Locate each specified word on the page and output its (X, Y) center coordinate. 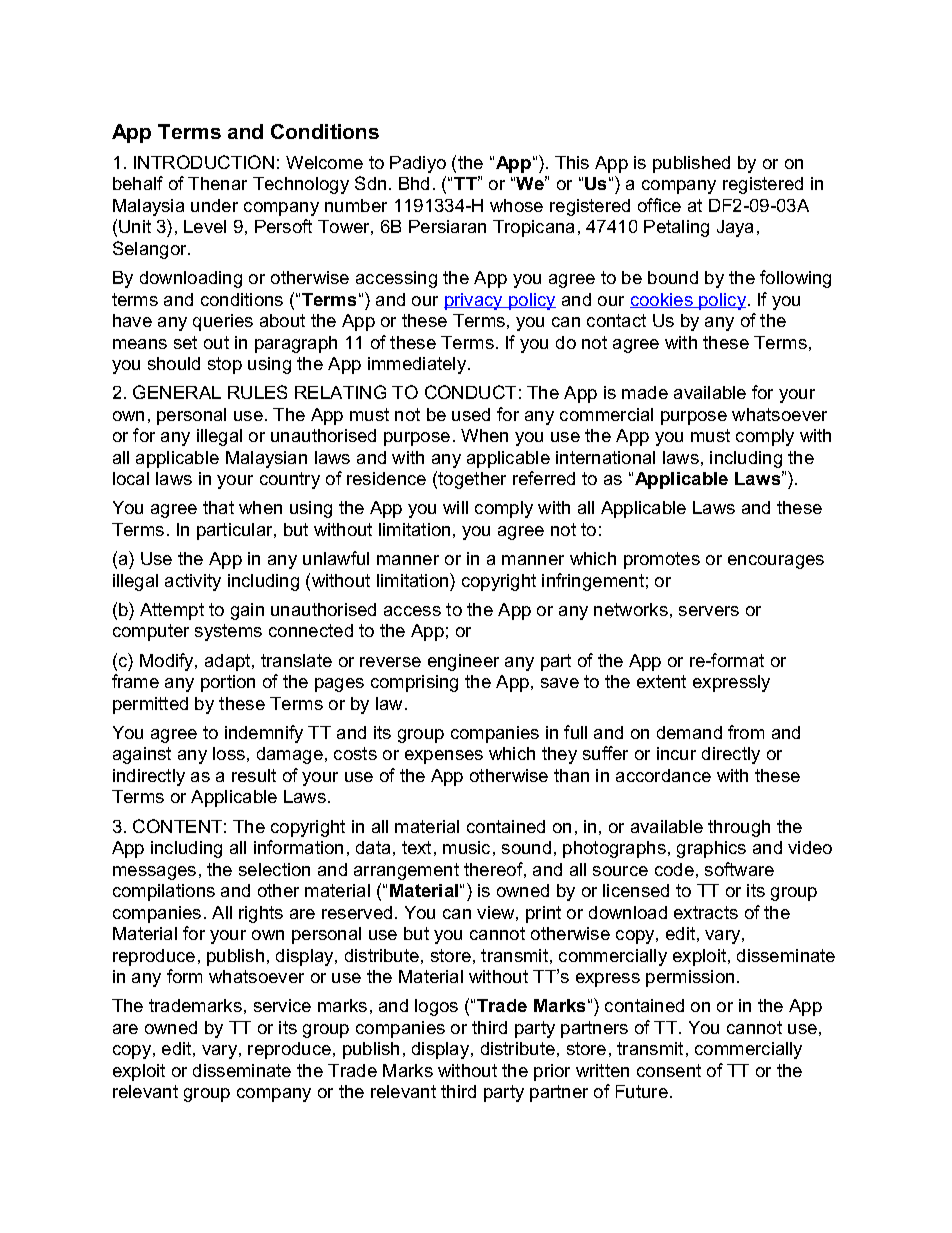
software (739, 869)
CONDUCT (470, 392)
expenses (444, 757)
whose (516, 205)
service (282, 1005)
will (455, 507)
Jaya (735, 228)
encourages (776, 562)
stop (225, 365)
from (746, 732)
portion (228, 683)
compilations (164, 892)
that (218, 507)
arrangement (406, 871)
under (214, 205)
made (645, 392)
